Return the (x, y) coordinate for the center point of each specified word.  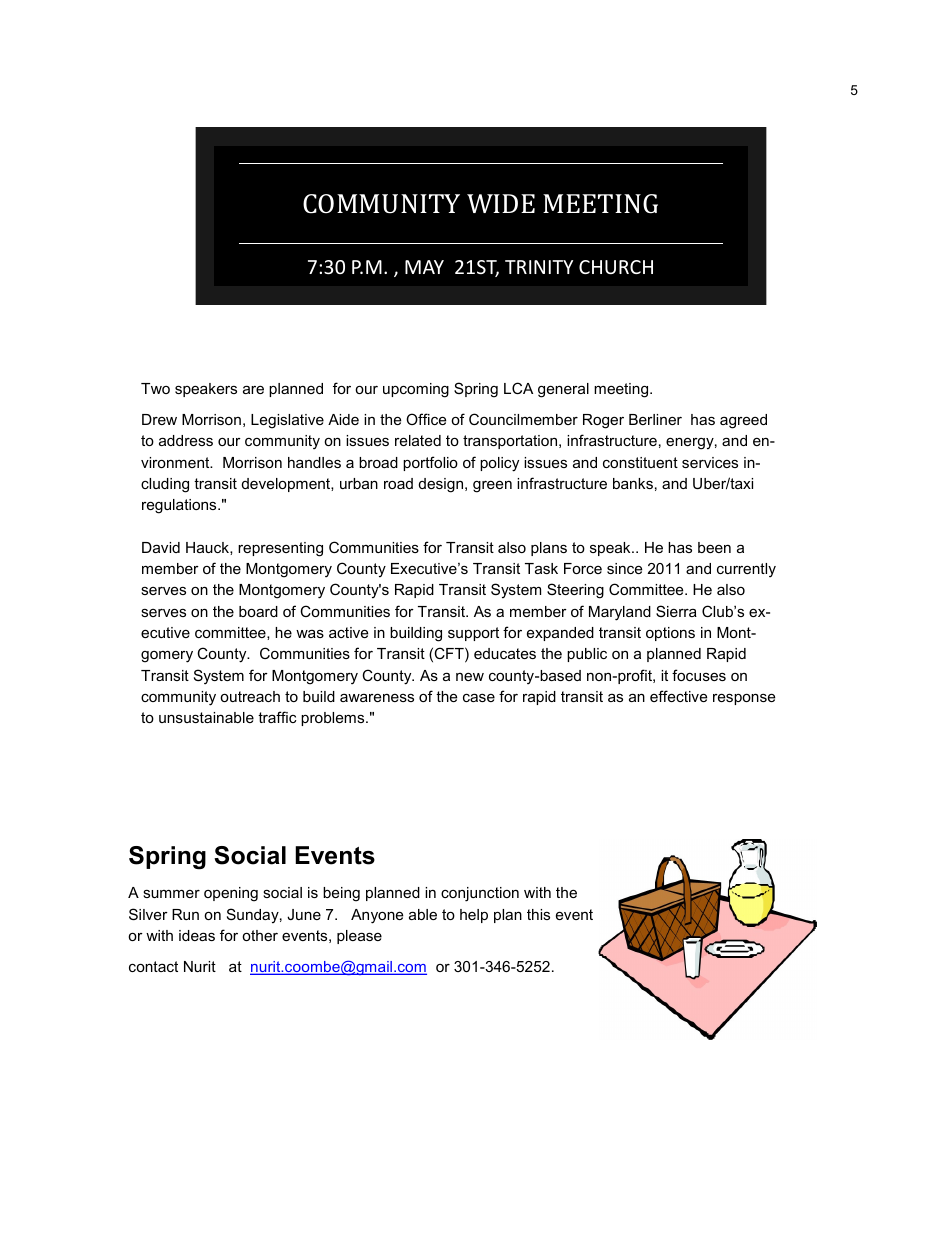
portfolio (430, 463)
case (479, 697)
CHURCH (616, 267)
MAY (424, 267)
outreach (250, 696)
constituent (640, 462)
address (186, 440)
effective (678, 696)
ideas (197, 935)
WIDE (501, 203)
